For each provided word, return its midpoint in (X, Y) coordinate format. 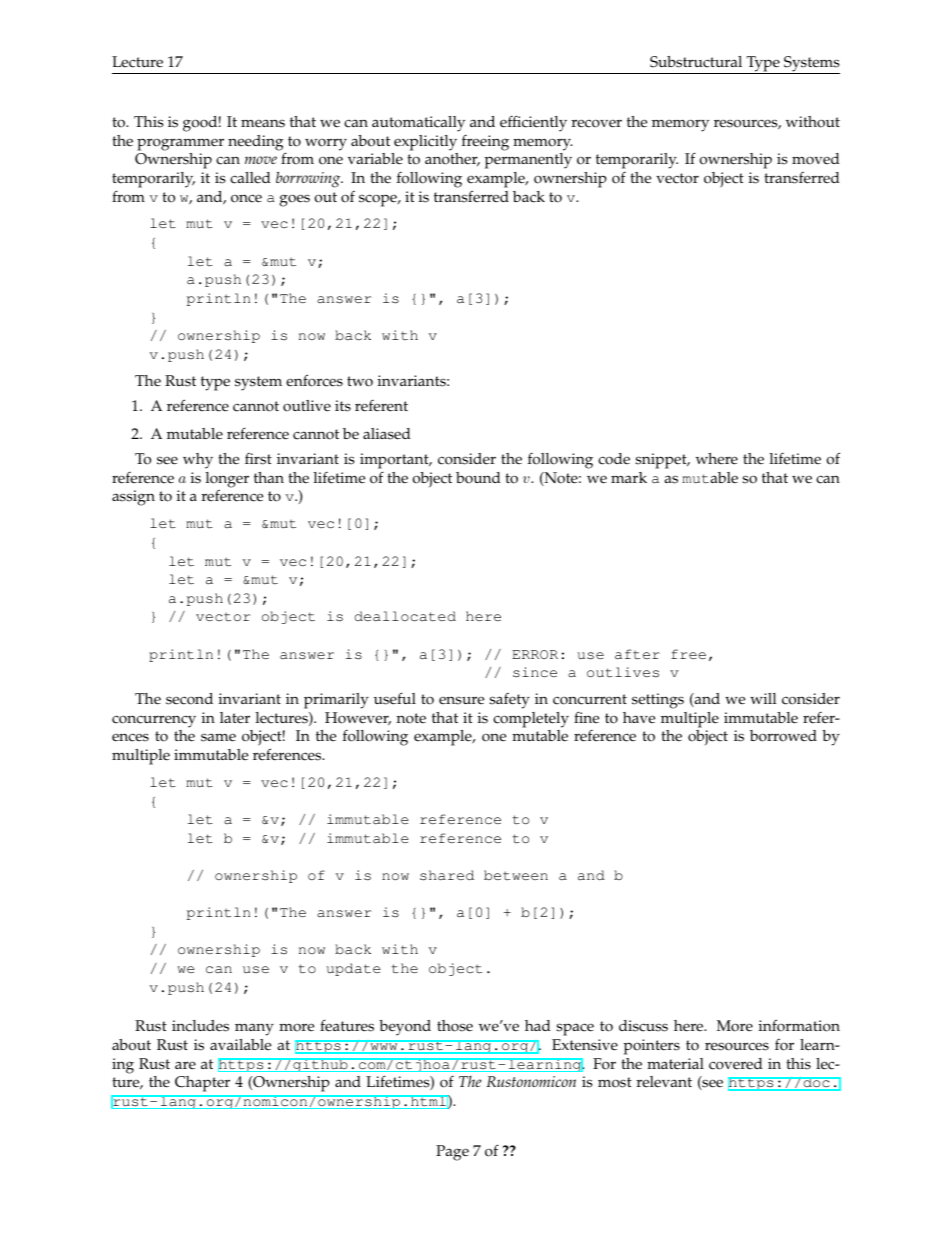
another (452, 159)
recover (597, 123)
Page (452, 1153)
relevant (664, 1082)
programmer (180, 144)
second (189, 699)
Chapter (202, 1083)
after (637, 654)
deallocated (405, 616)
